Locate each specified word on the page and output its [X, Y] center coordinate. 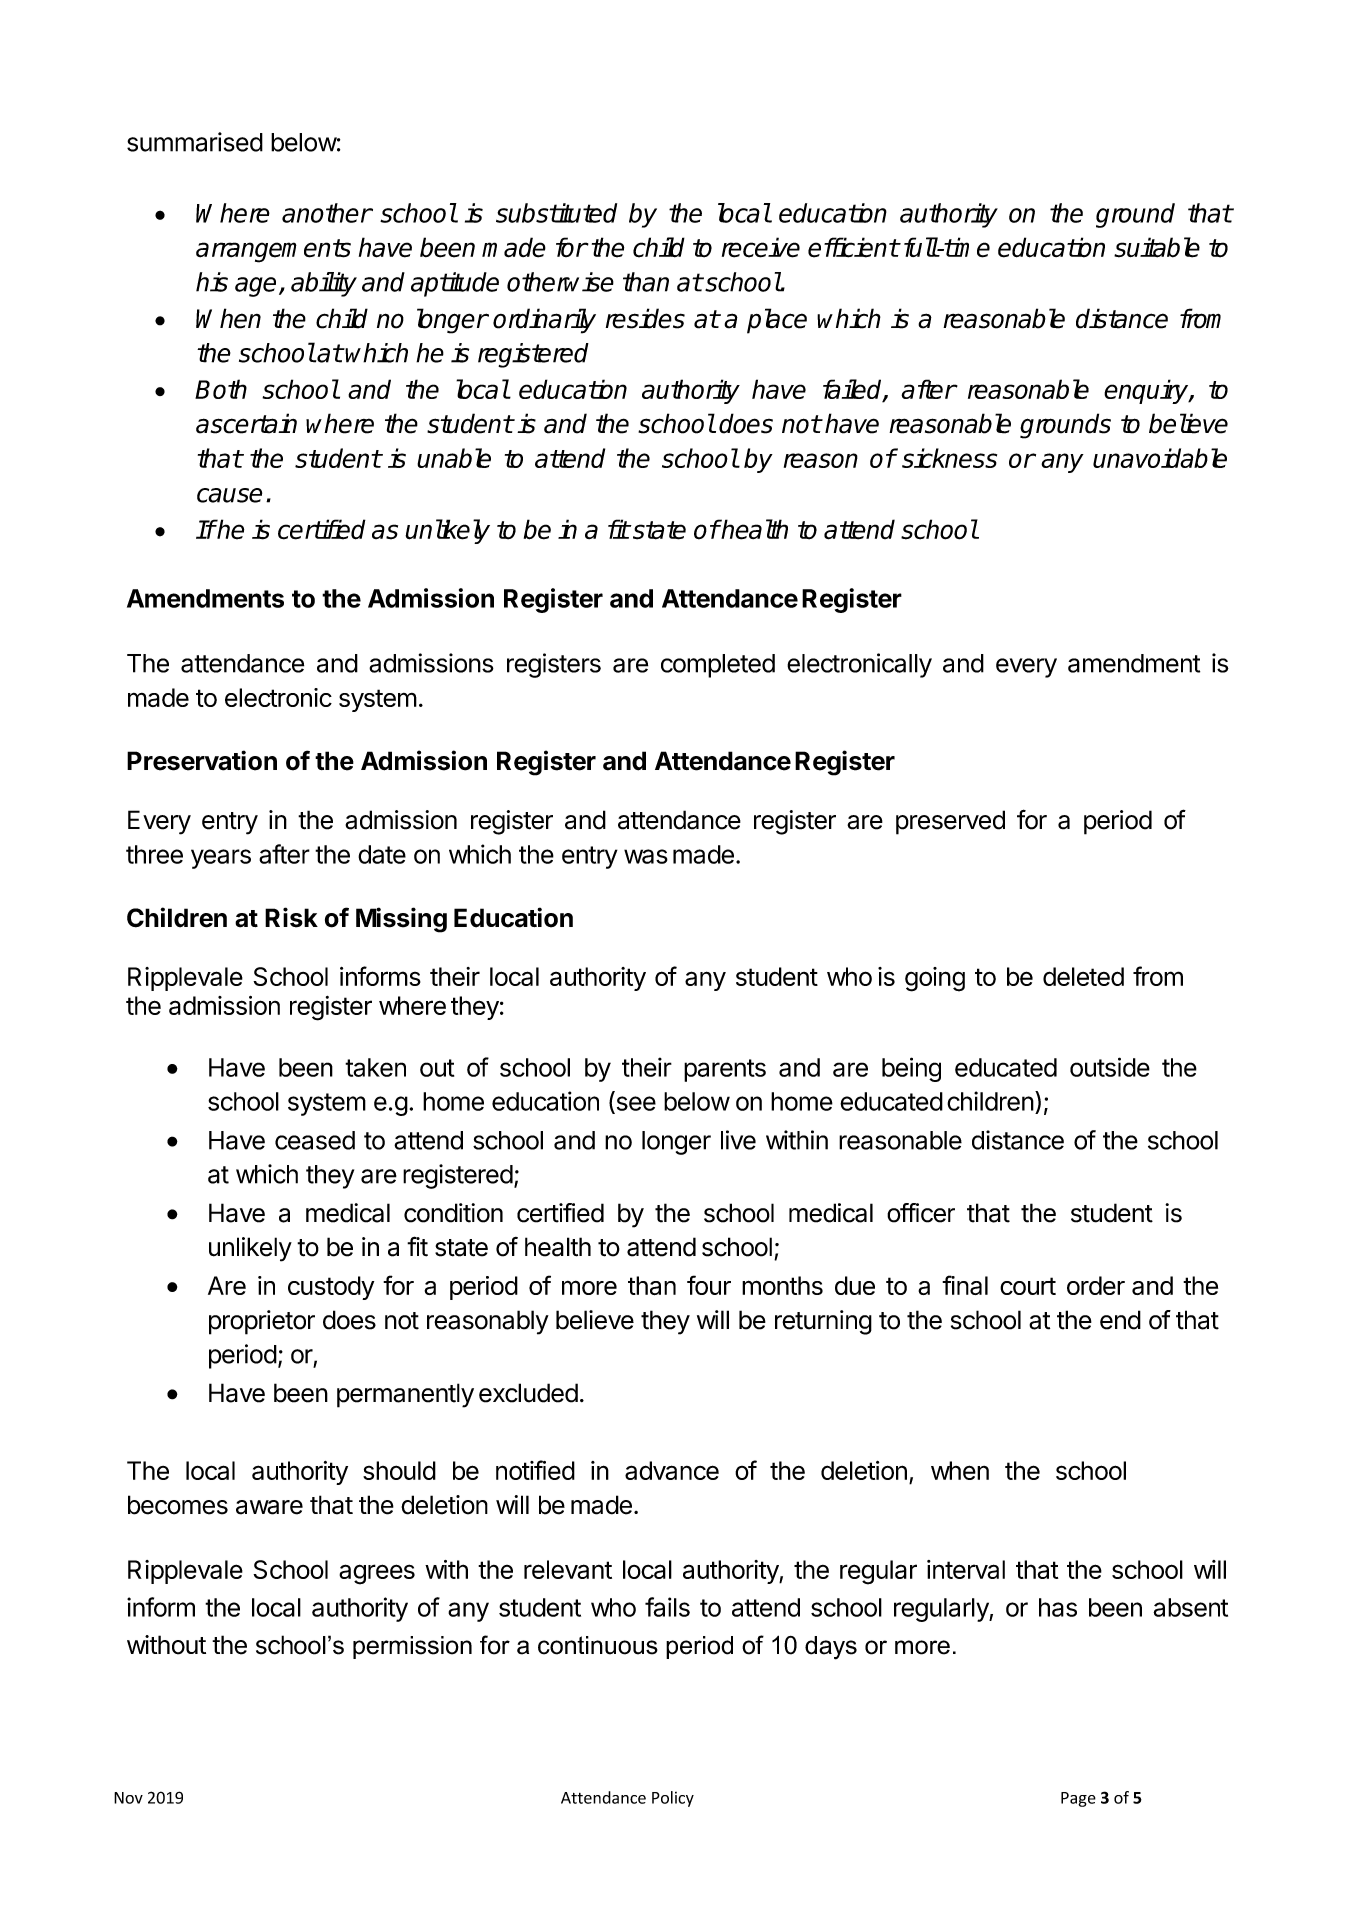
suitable [1157, 247]
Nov [128, 1798]
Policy [673, 1799]
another [327, 213]
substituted [556, 213]
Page [1078, 1799]
